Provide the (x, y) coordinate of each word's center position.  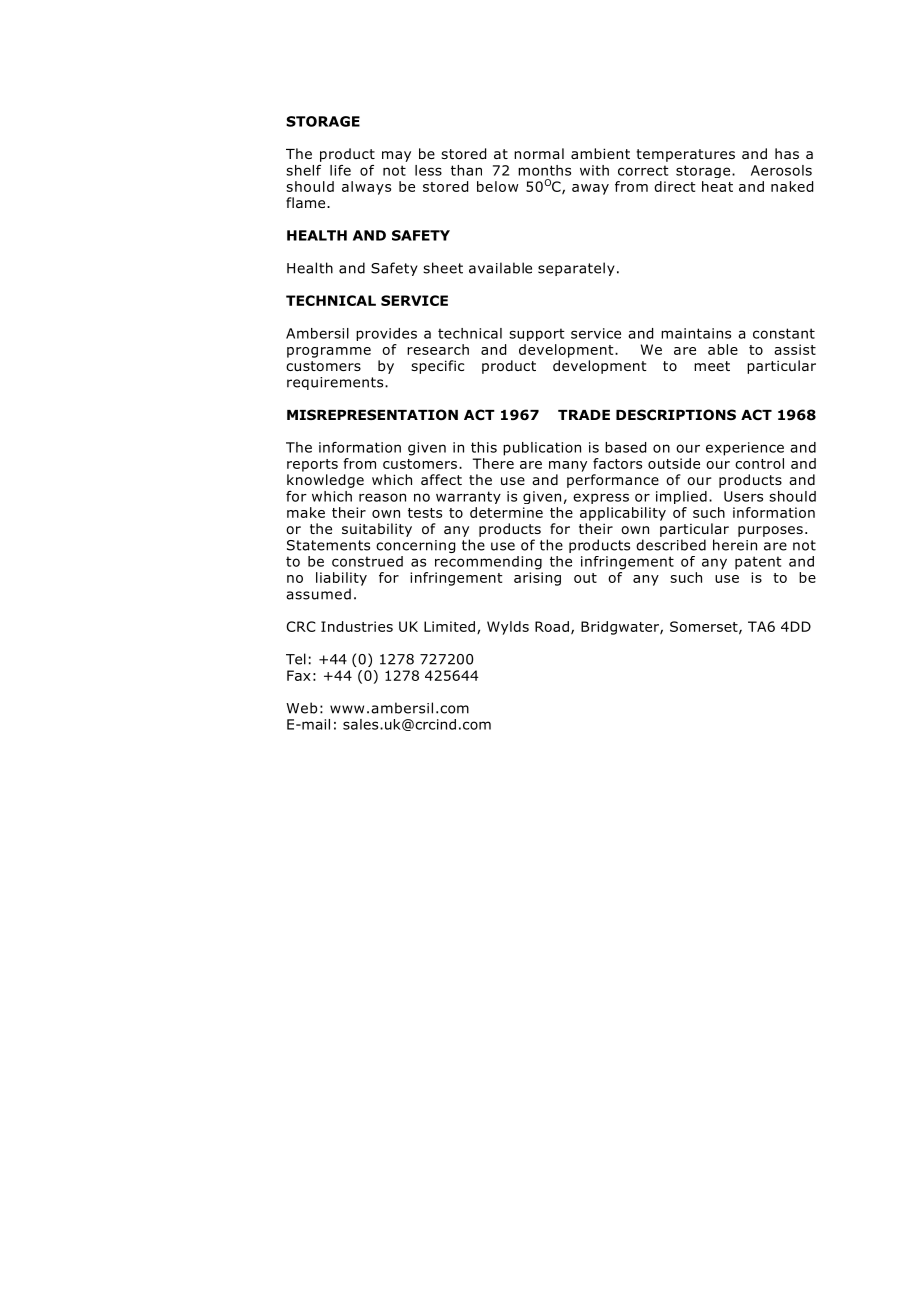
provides (386, 334)
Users (743, 496)
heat (717, 186)
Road (552, 626)
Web (301, 708)
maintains (696, 333)
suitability (377, 530)
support (537, 334)
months (544, 170)
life (340, 170)
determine (506, 512)
